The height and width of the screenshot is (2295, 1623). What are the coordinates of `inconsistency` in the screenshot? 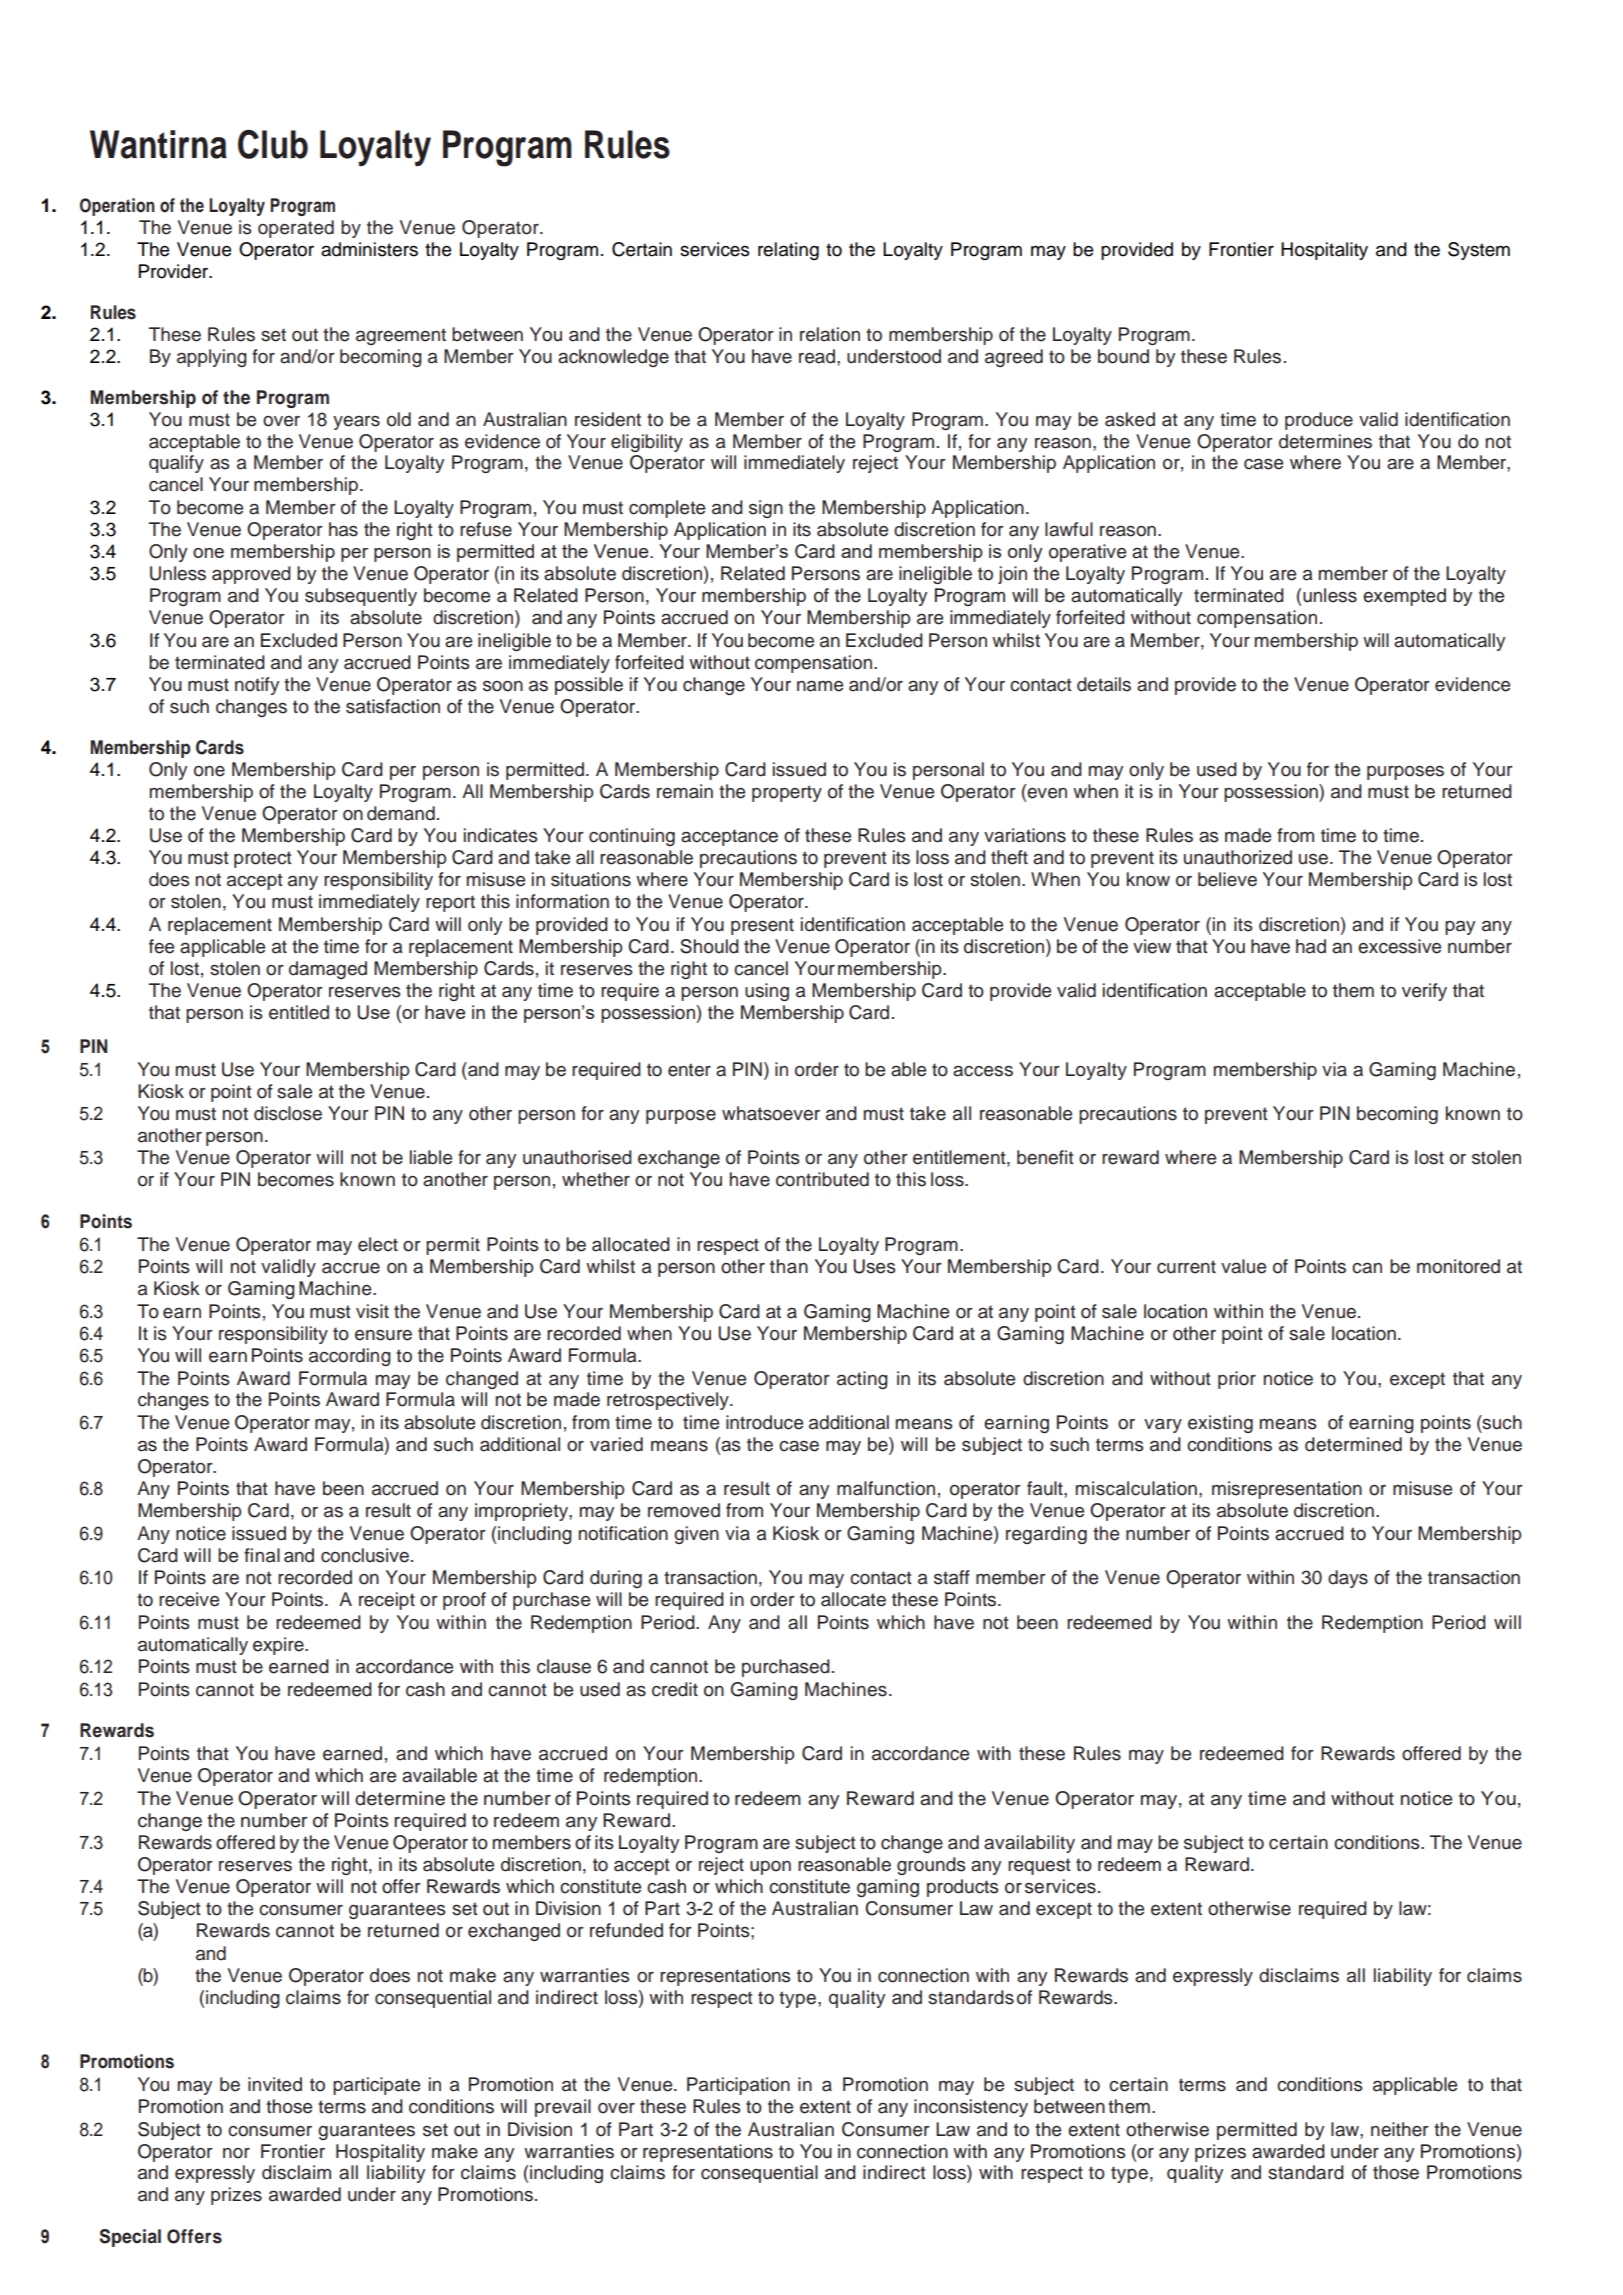 It's located at (971, 2108).
